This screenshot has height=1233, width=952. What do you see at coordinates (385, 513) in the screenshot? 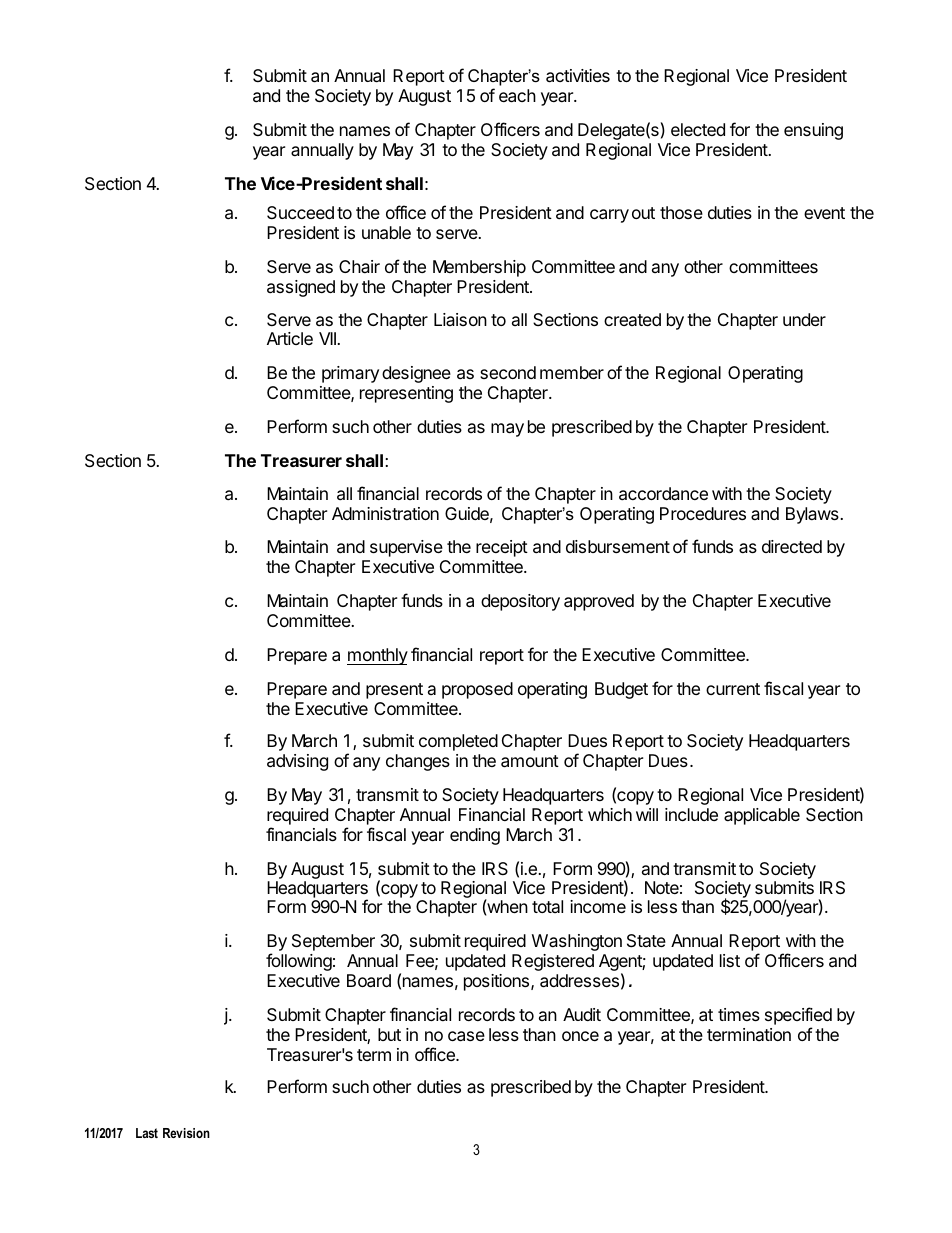
I see `Administration` at bounding box center [385, 513].
